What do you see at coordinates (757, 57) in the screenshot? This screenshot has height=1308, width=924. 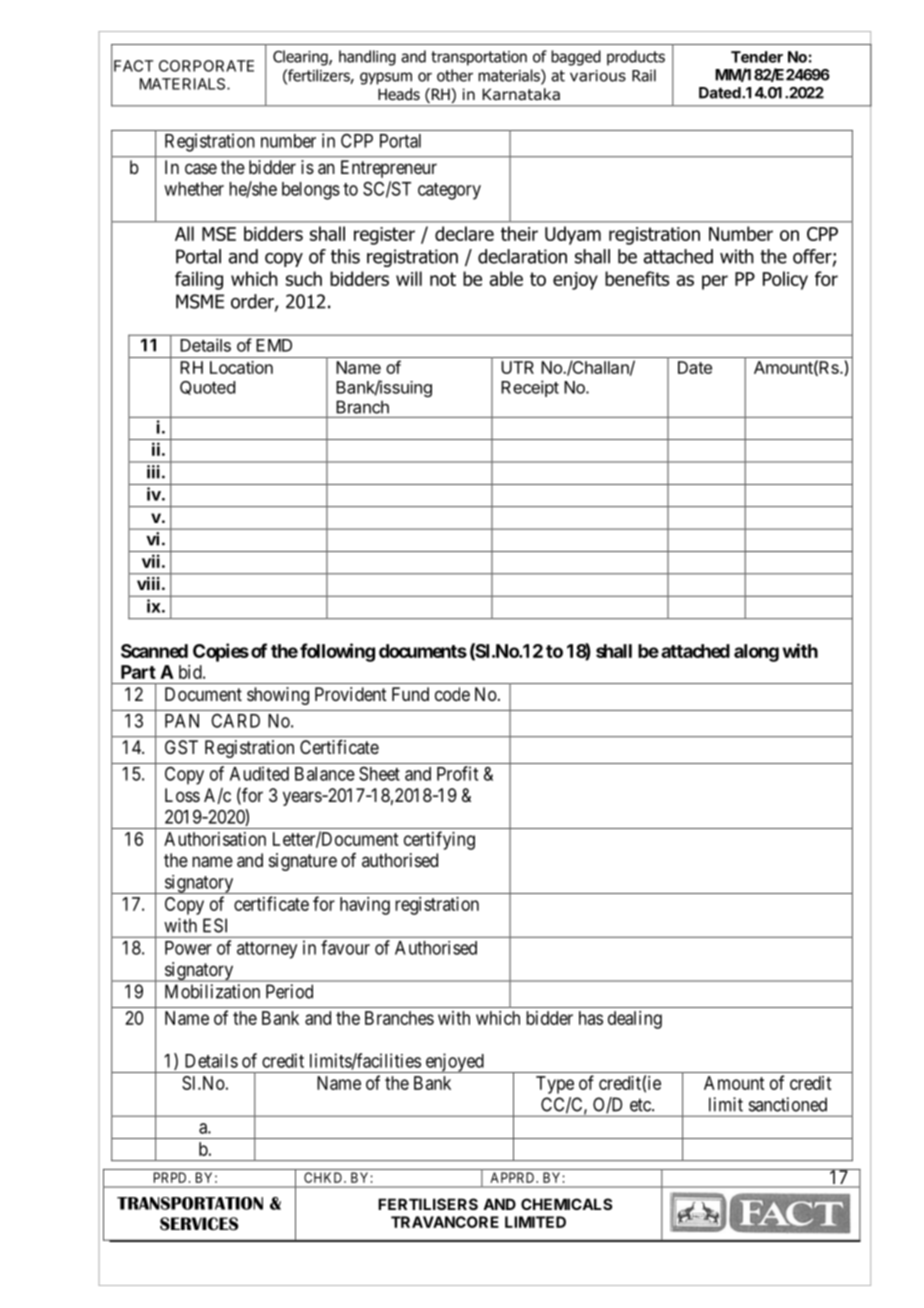 I see `Tender` at bounding box center [757, 57].
